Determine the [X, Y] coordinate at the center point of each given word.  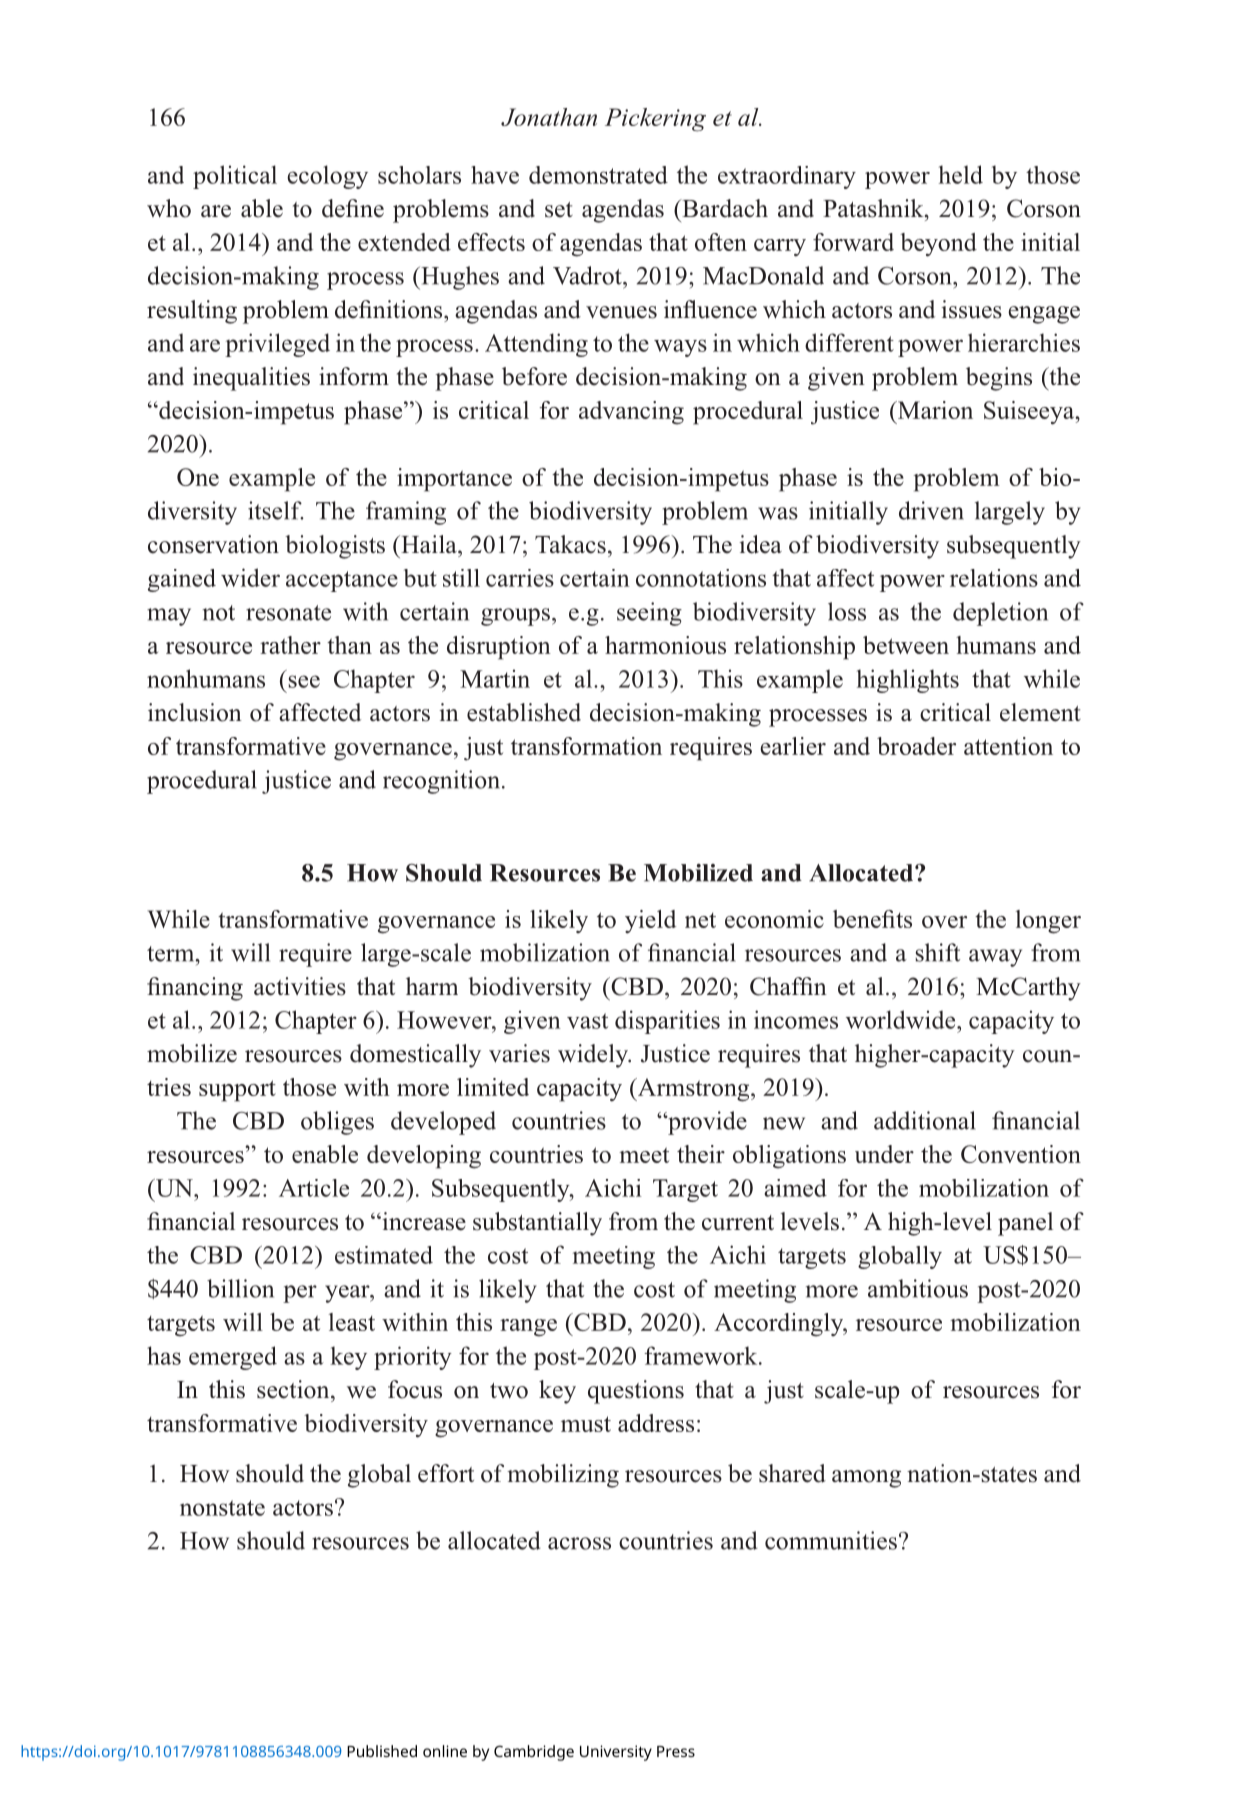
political [235, 177]
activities [300, 986]
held [961, 174]
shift [938, 952]
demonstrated [598, 175]
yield [650, 922]
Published [382, 1751]
